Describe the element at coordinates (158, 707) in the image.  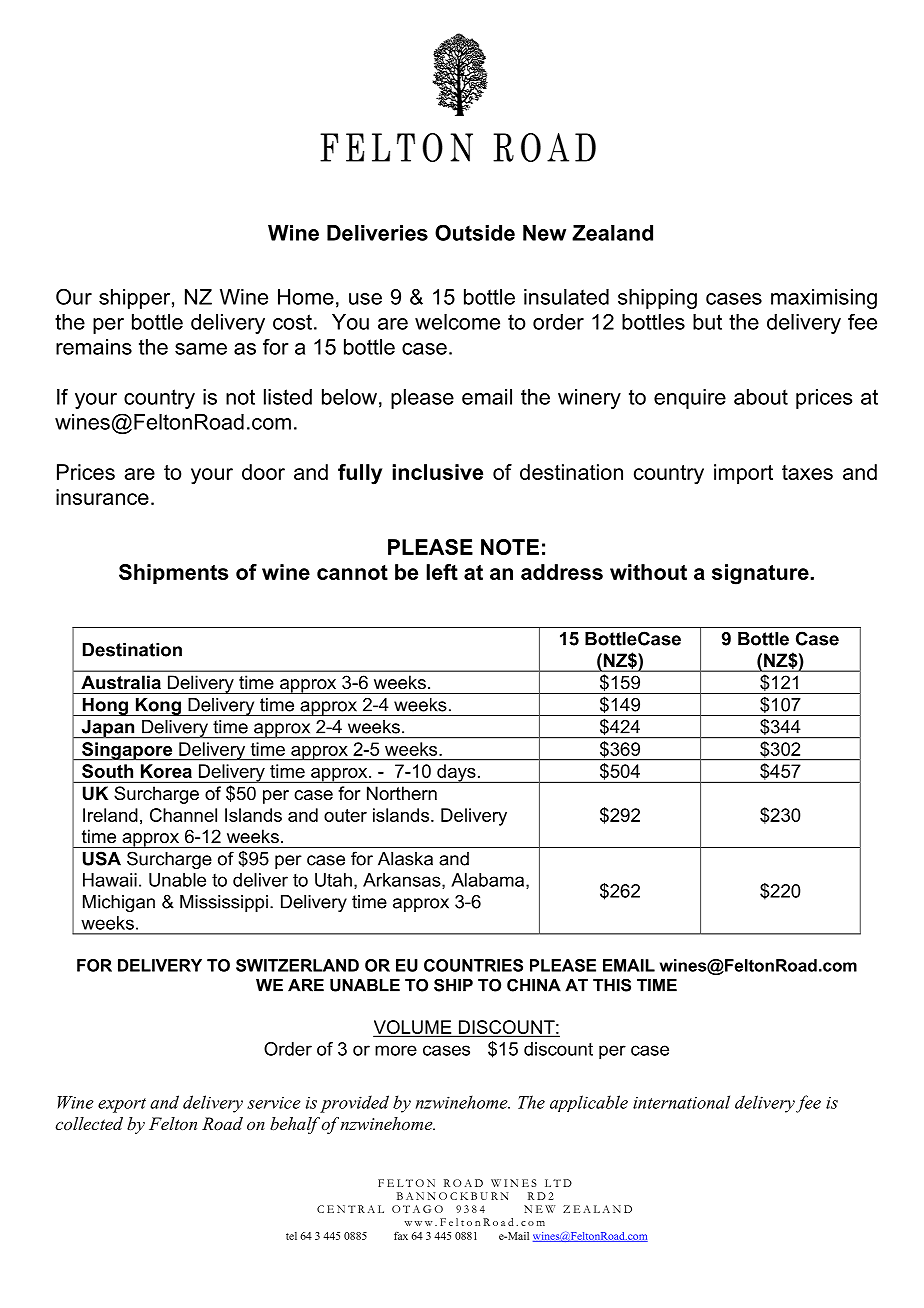
I see `Kong` at that location.
